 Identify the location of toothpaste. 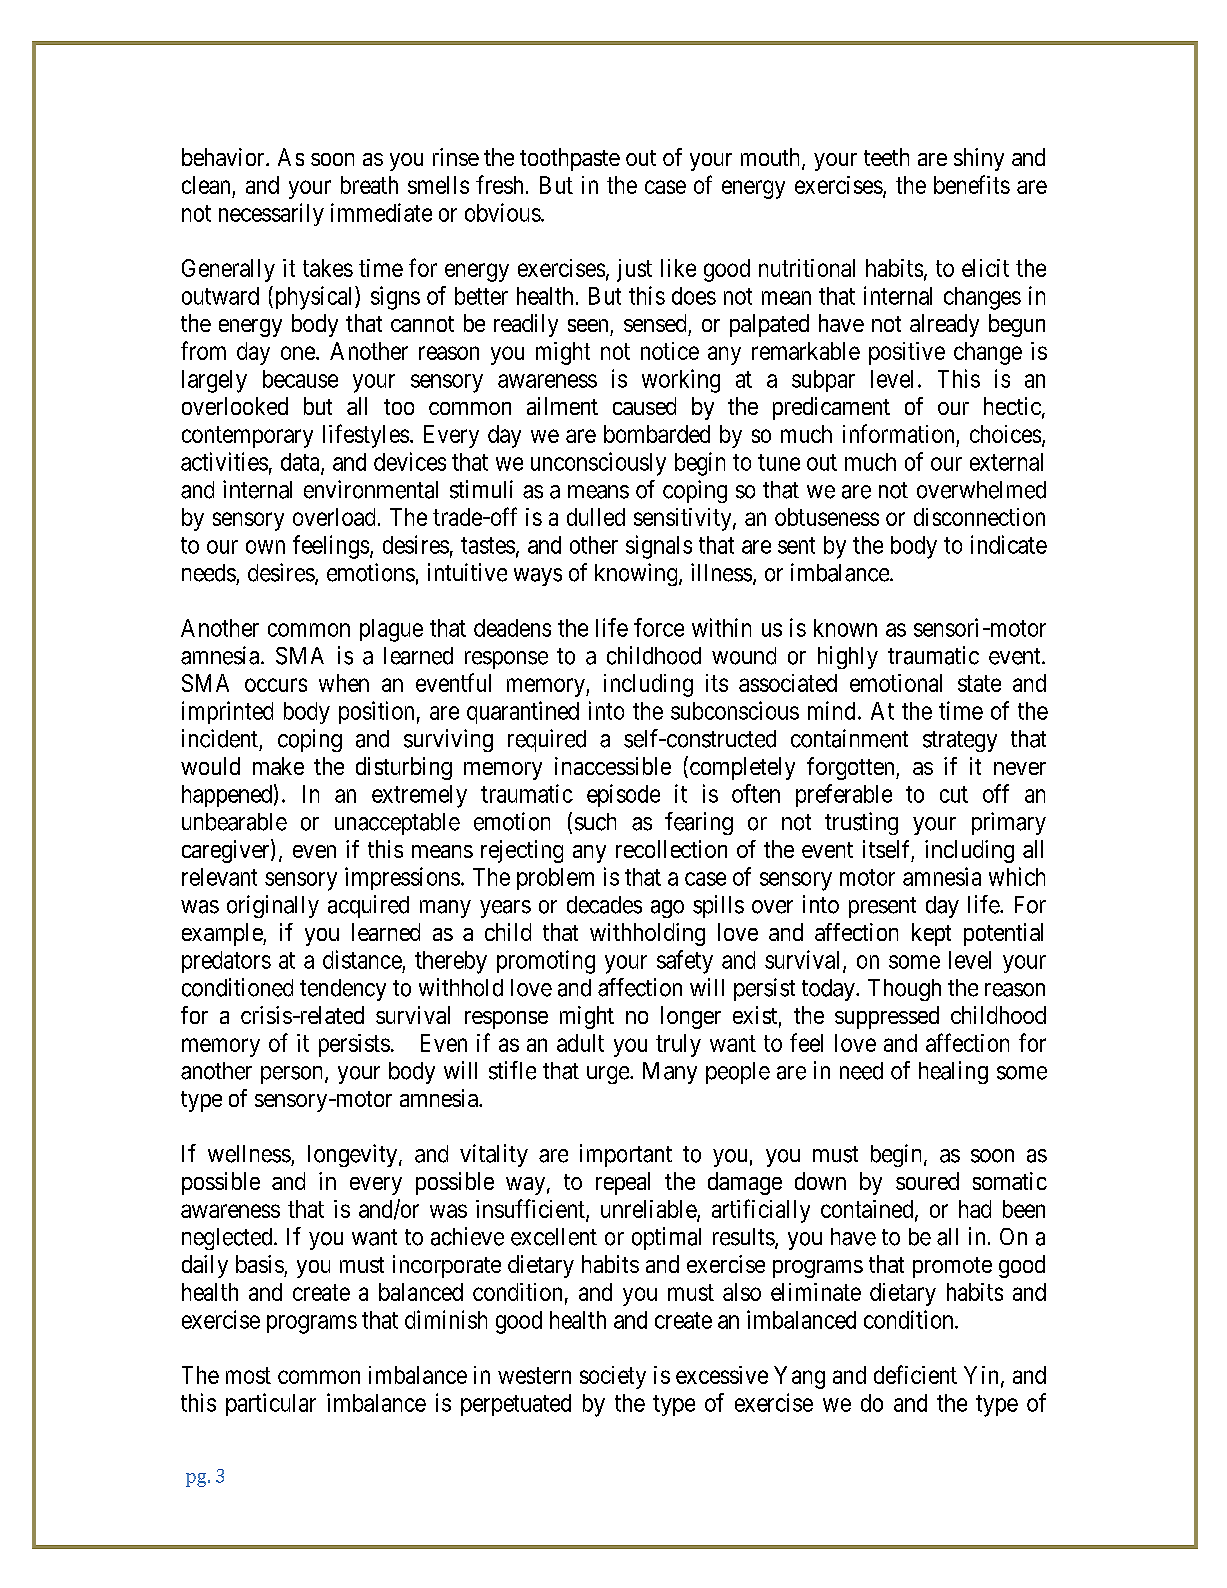
(570, 159).
